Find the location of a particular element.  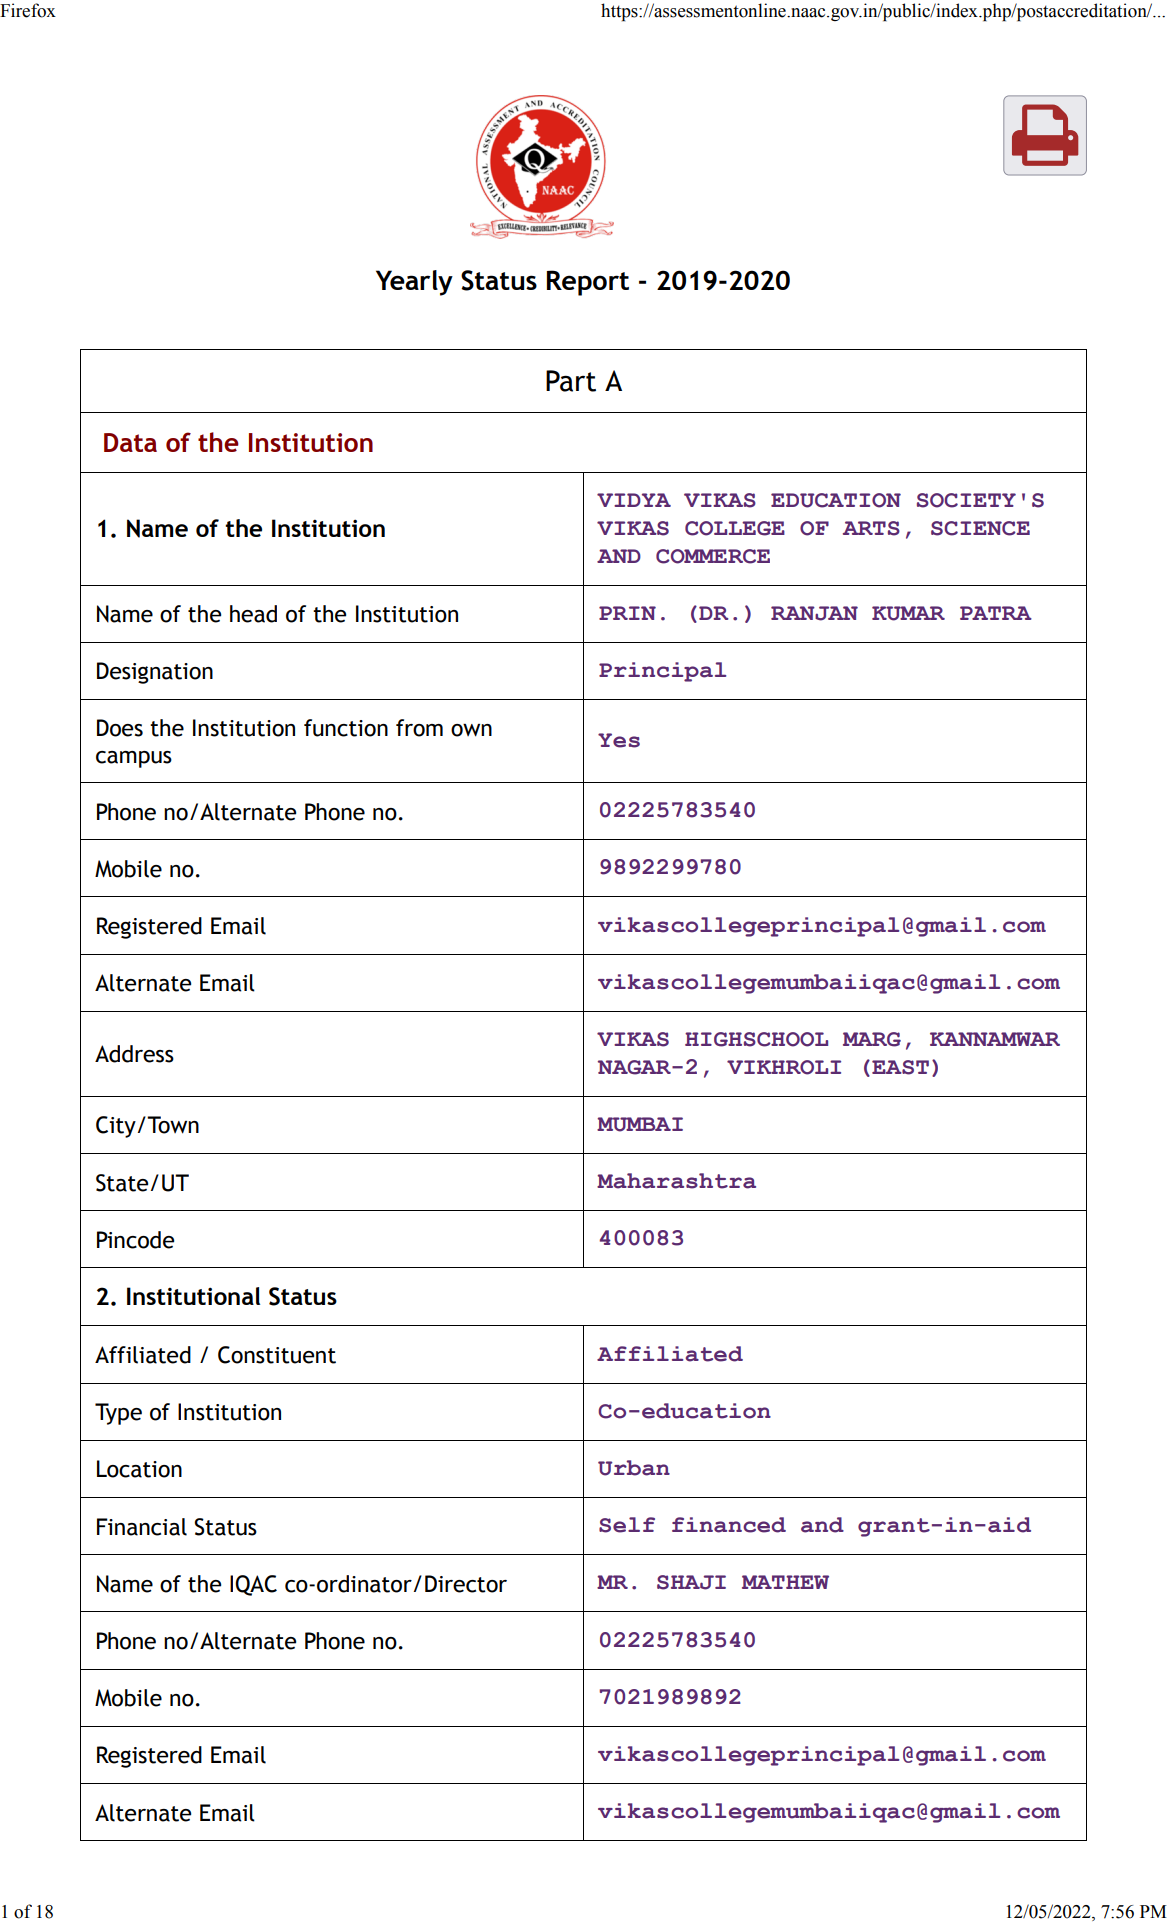

from is located at coordinates (419, 728).
